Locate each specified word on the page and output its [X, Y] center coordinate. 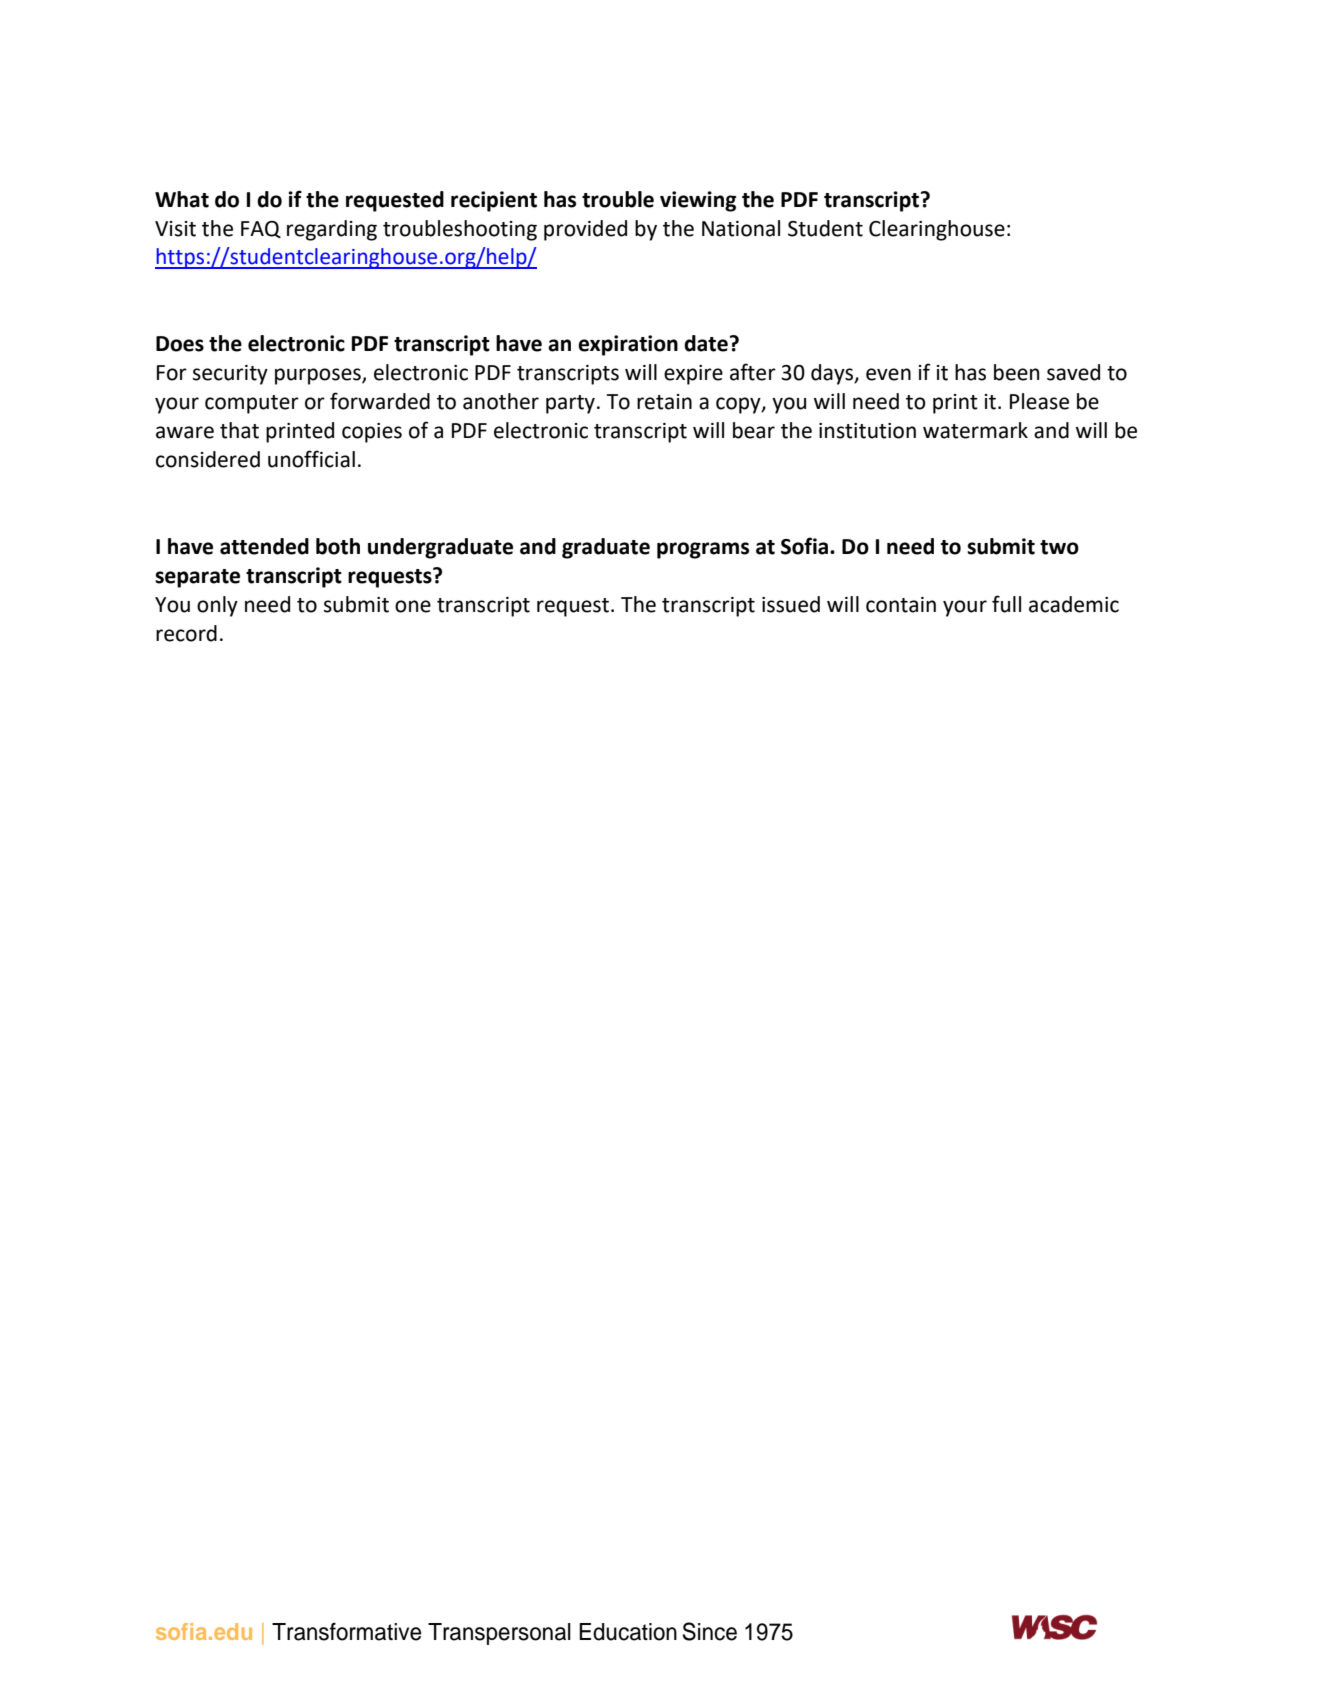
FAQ [261, 229]
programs [703, 550]
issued [791, 604]
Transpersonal [499, 1634]
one [413, 606]
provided [585, 230]
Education [628, 1632]
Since [709, 1631]
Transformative [346, 1631]
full [1006, 604]
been [1016, 372]
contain [901, 605]
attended [264, 546]
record [186, 633]
